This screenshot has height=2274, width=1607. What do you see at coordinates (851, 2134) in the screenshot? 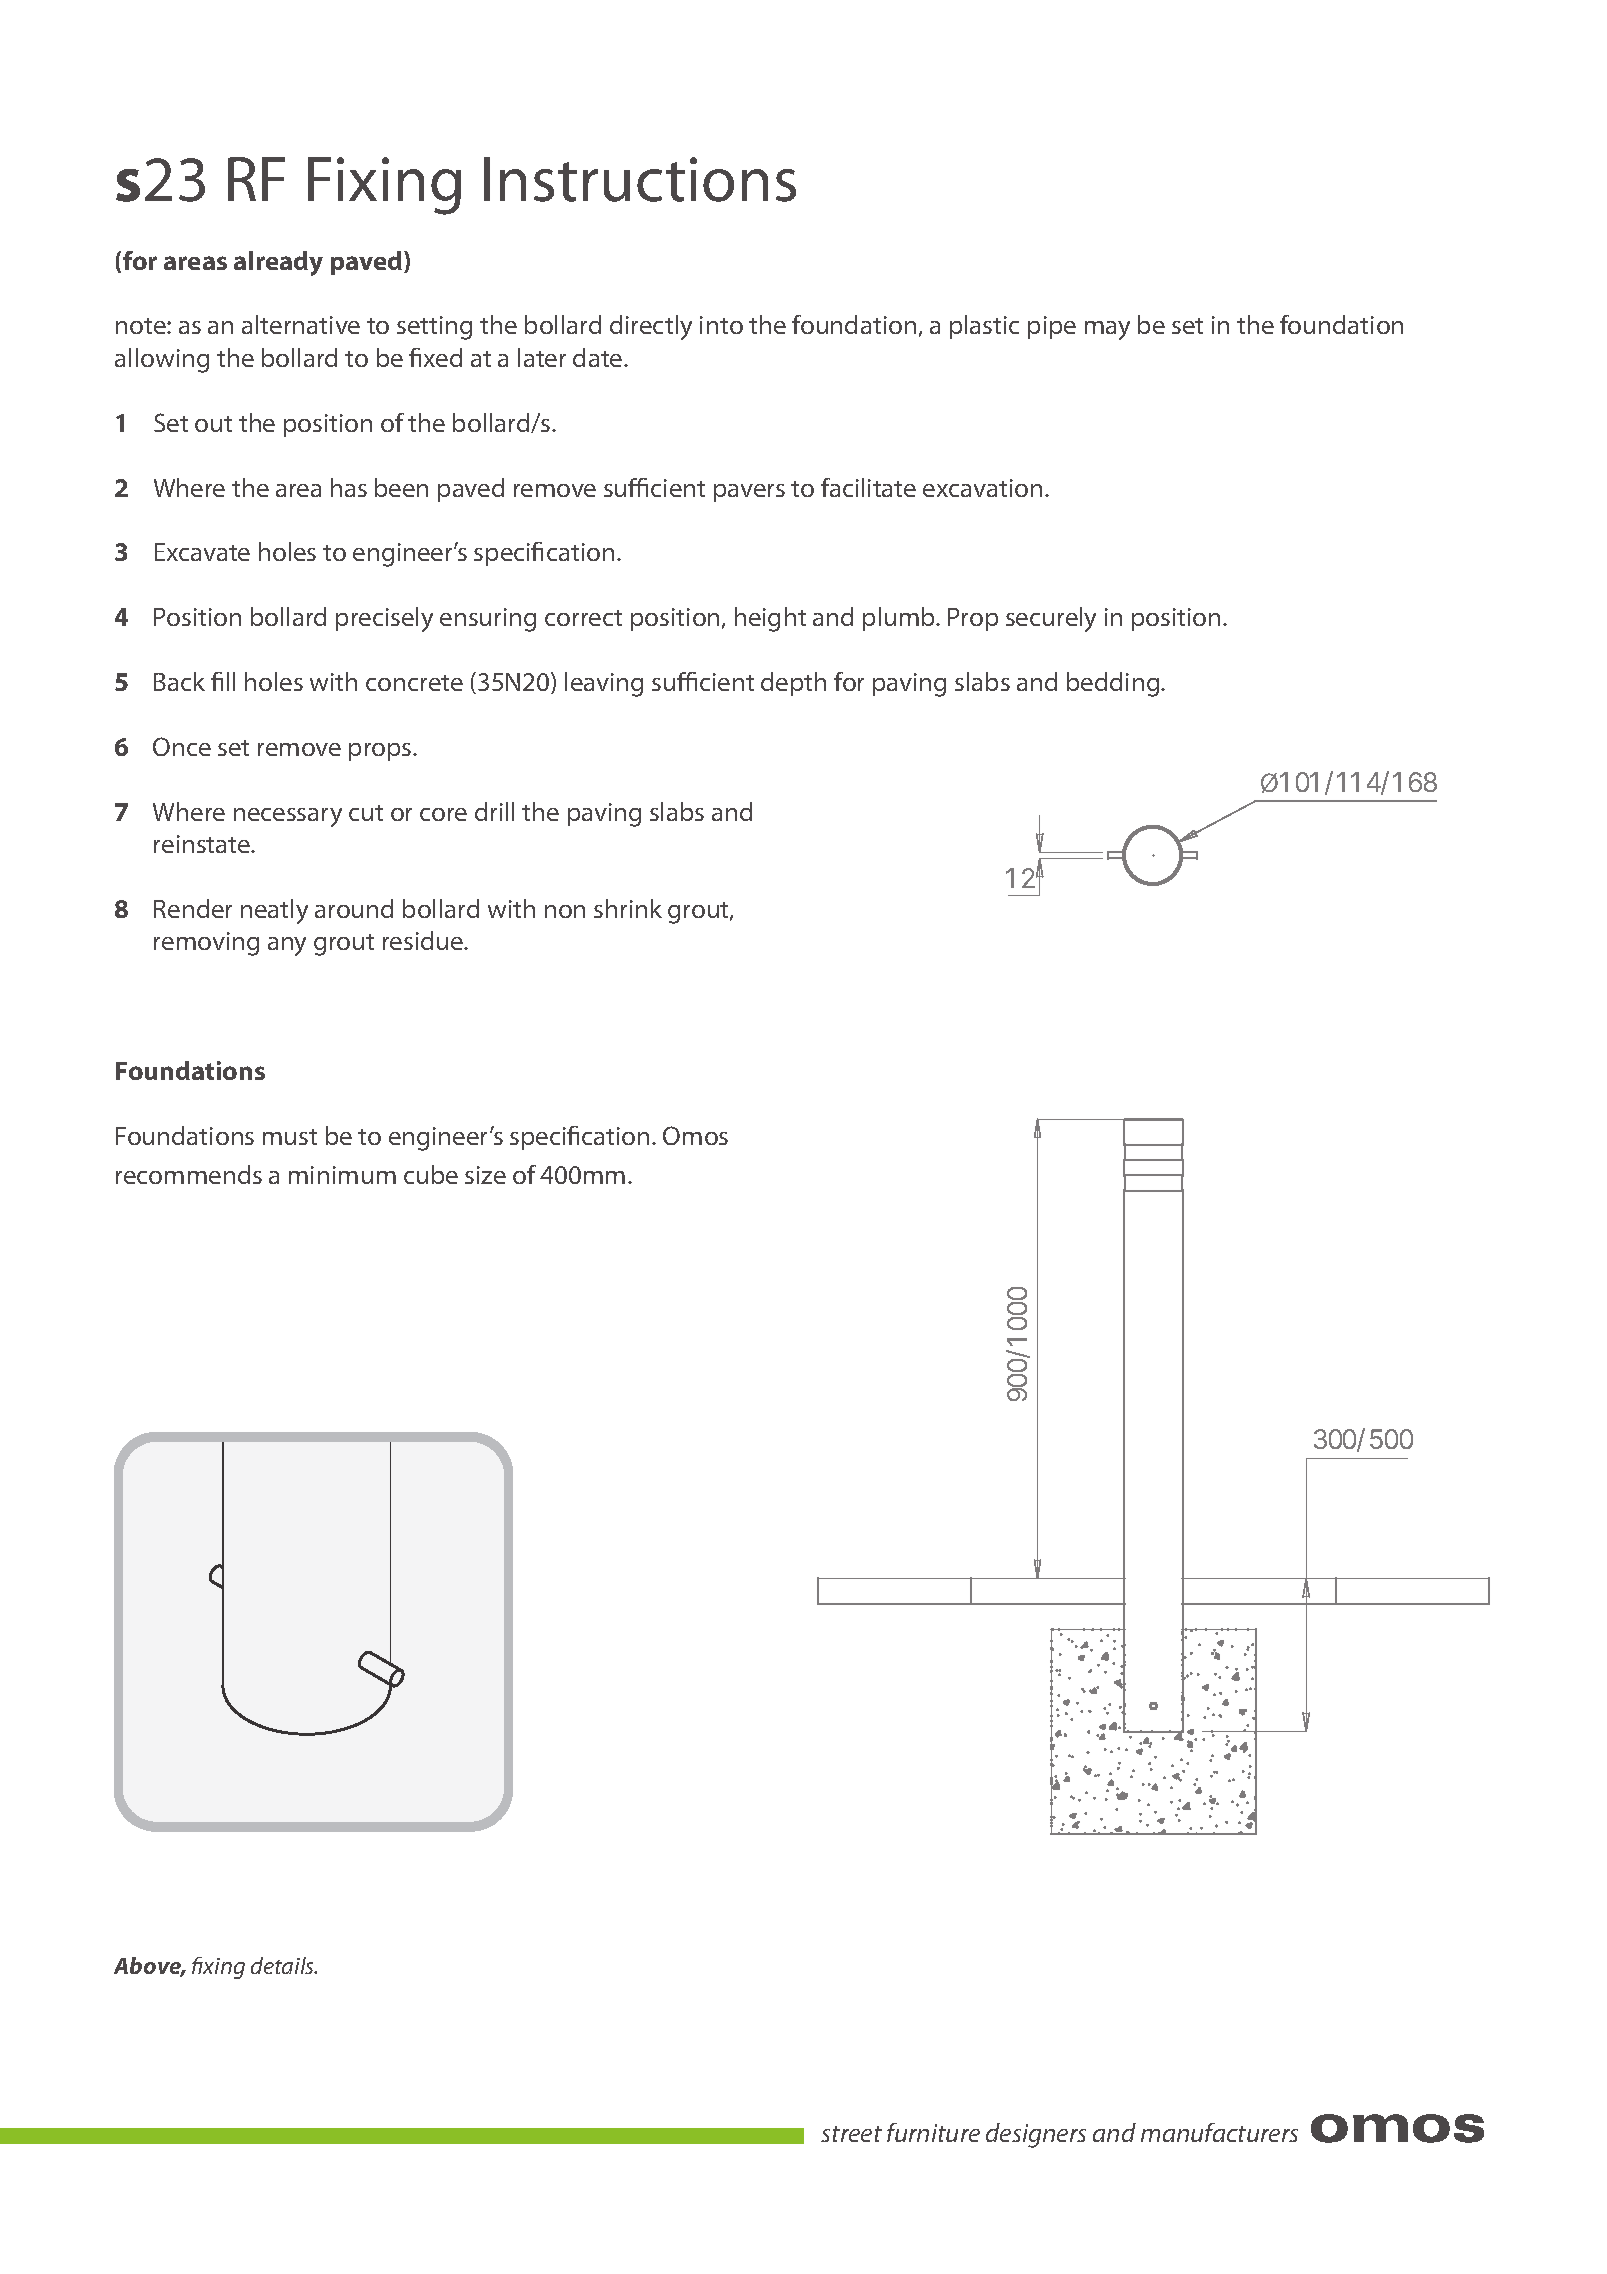
I see `street` at bounding box center [851, 2134].
